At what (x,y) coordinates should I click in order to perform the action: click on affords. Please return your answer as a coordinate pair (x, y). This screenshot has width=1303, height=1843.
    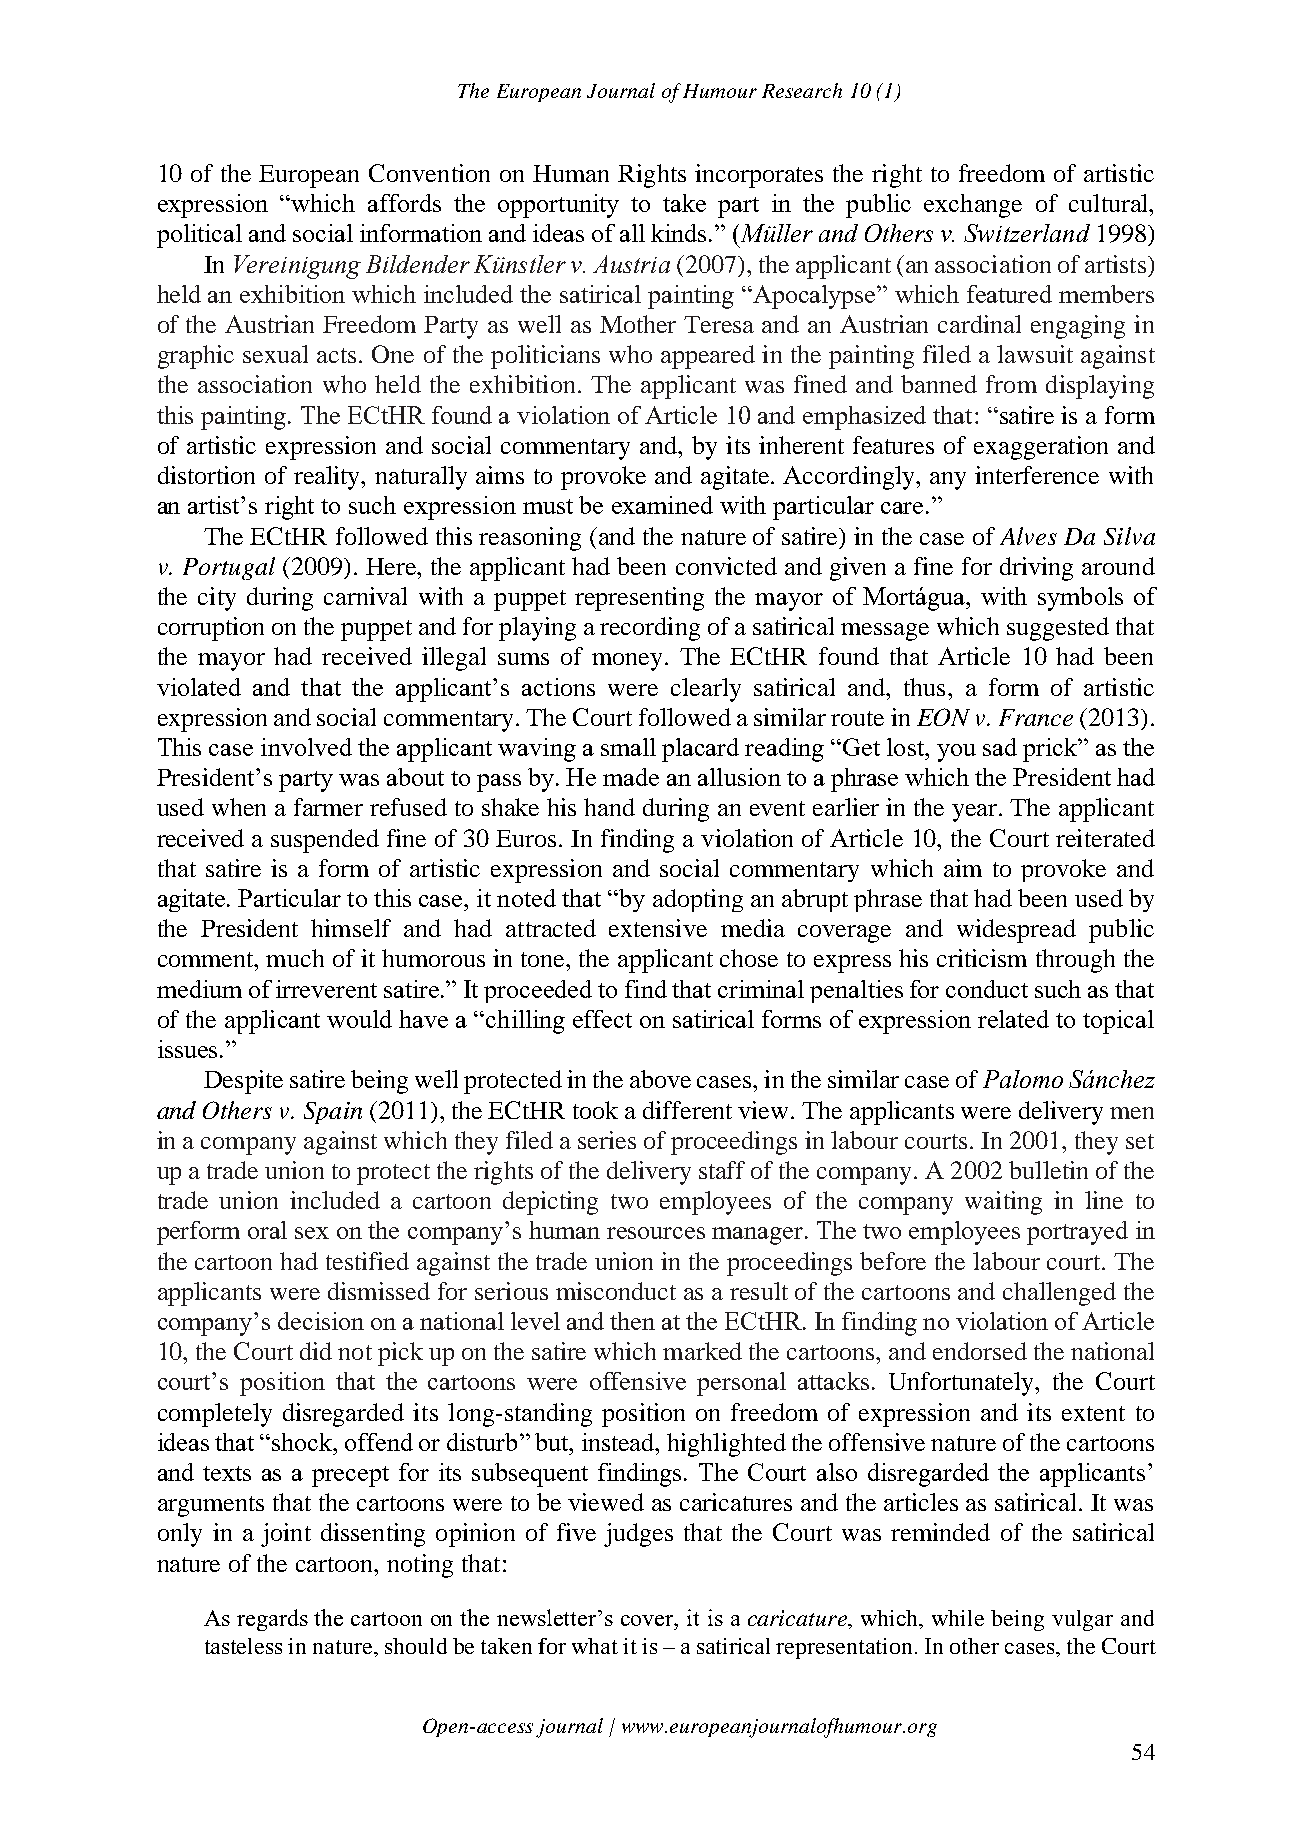
    Looking at the image, I should click on (404, 203).
